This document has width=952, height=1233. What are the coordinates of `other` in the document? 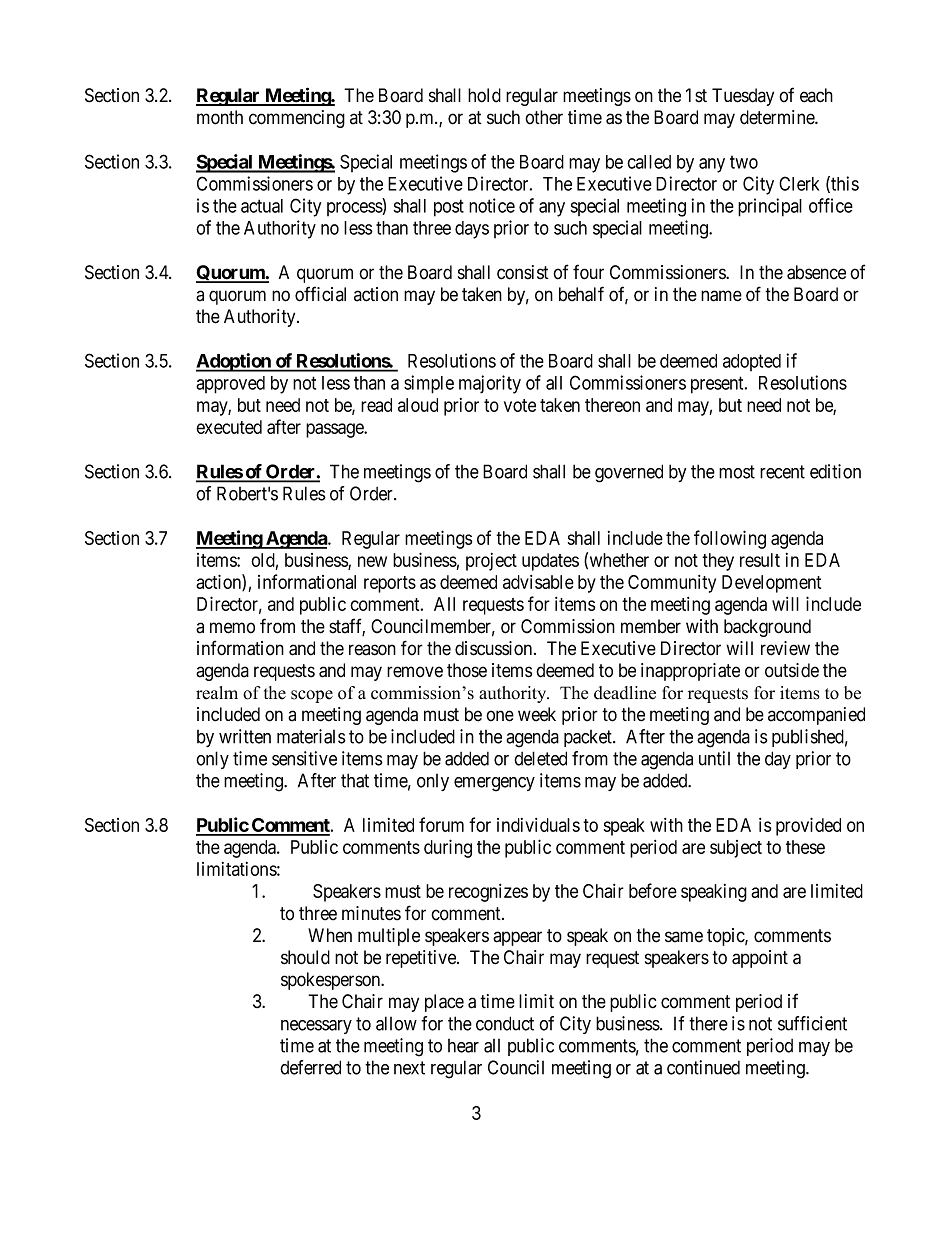 It's located at (544, 117).
